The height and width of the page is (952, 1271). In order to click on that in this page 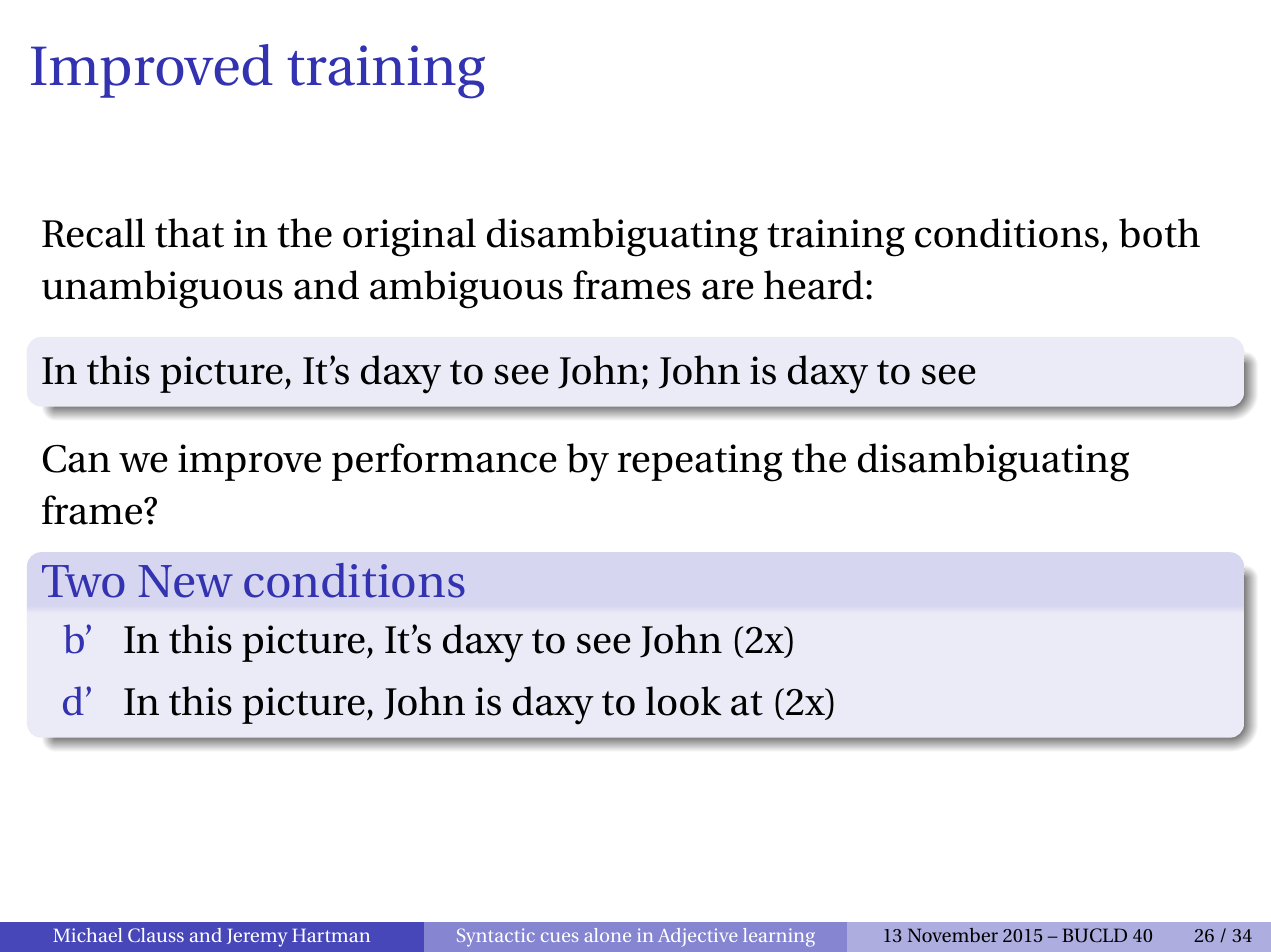, I will do `click(189, 233)`.
